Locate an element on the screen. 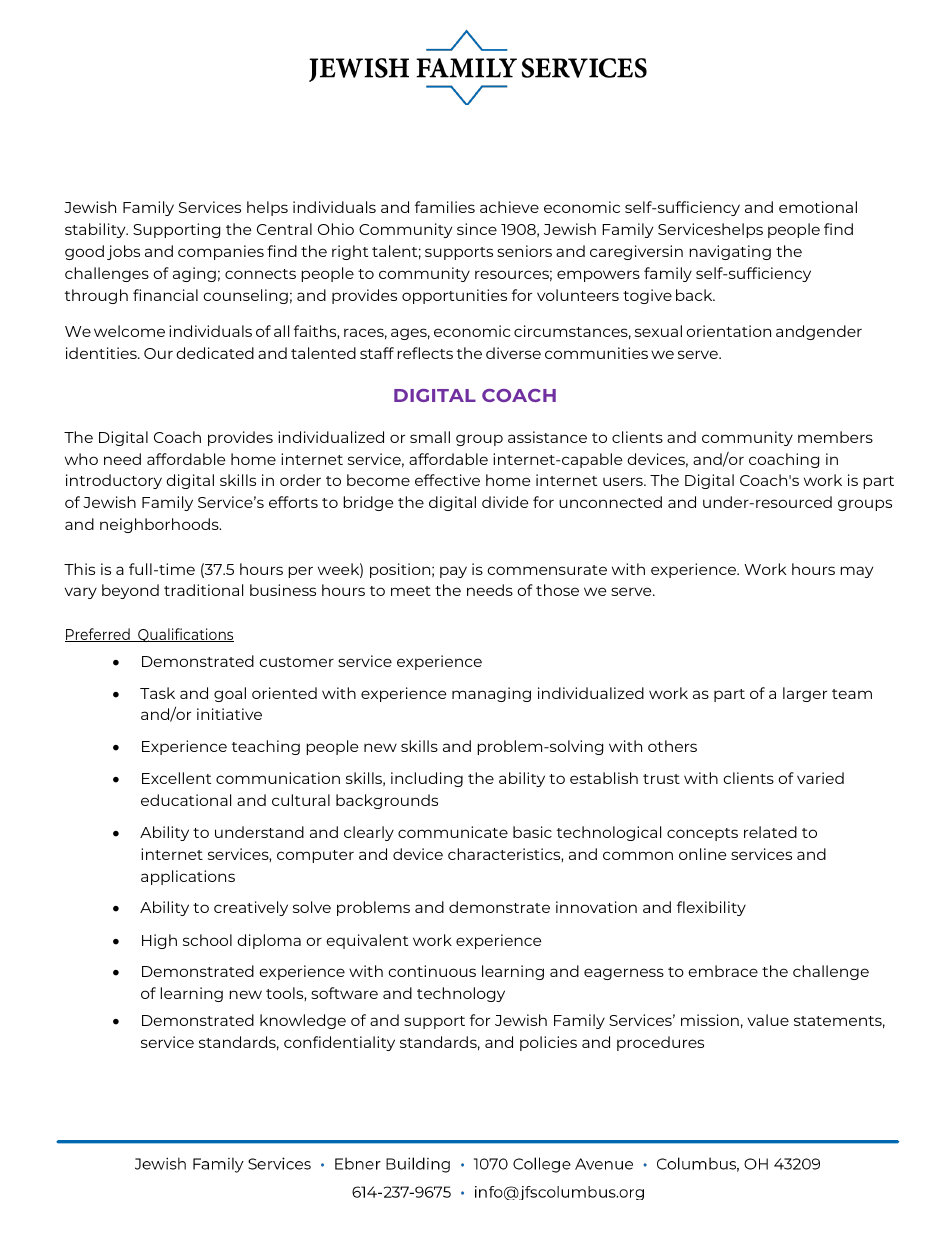 The image size is (952, 1233). knowledge is located at coordinates (303, 1021).
